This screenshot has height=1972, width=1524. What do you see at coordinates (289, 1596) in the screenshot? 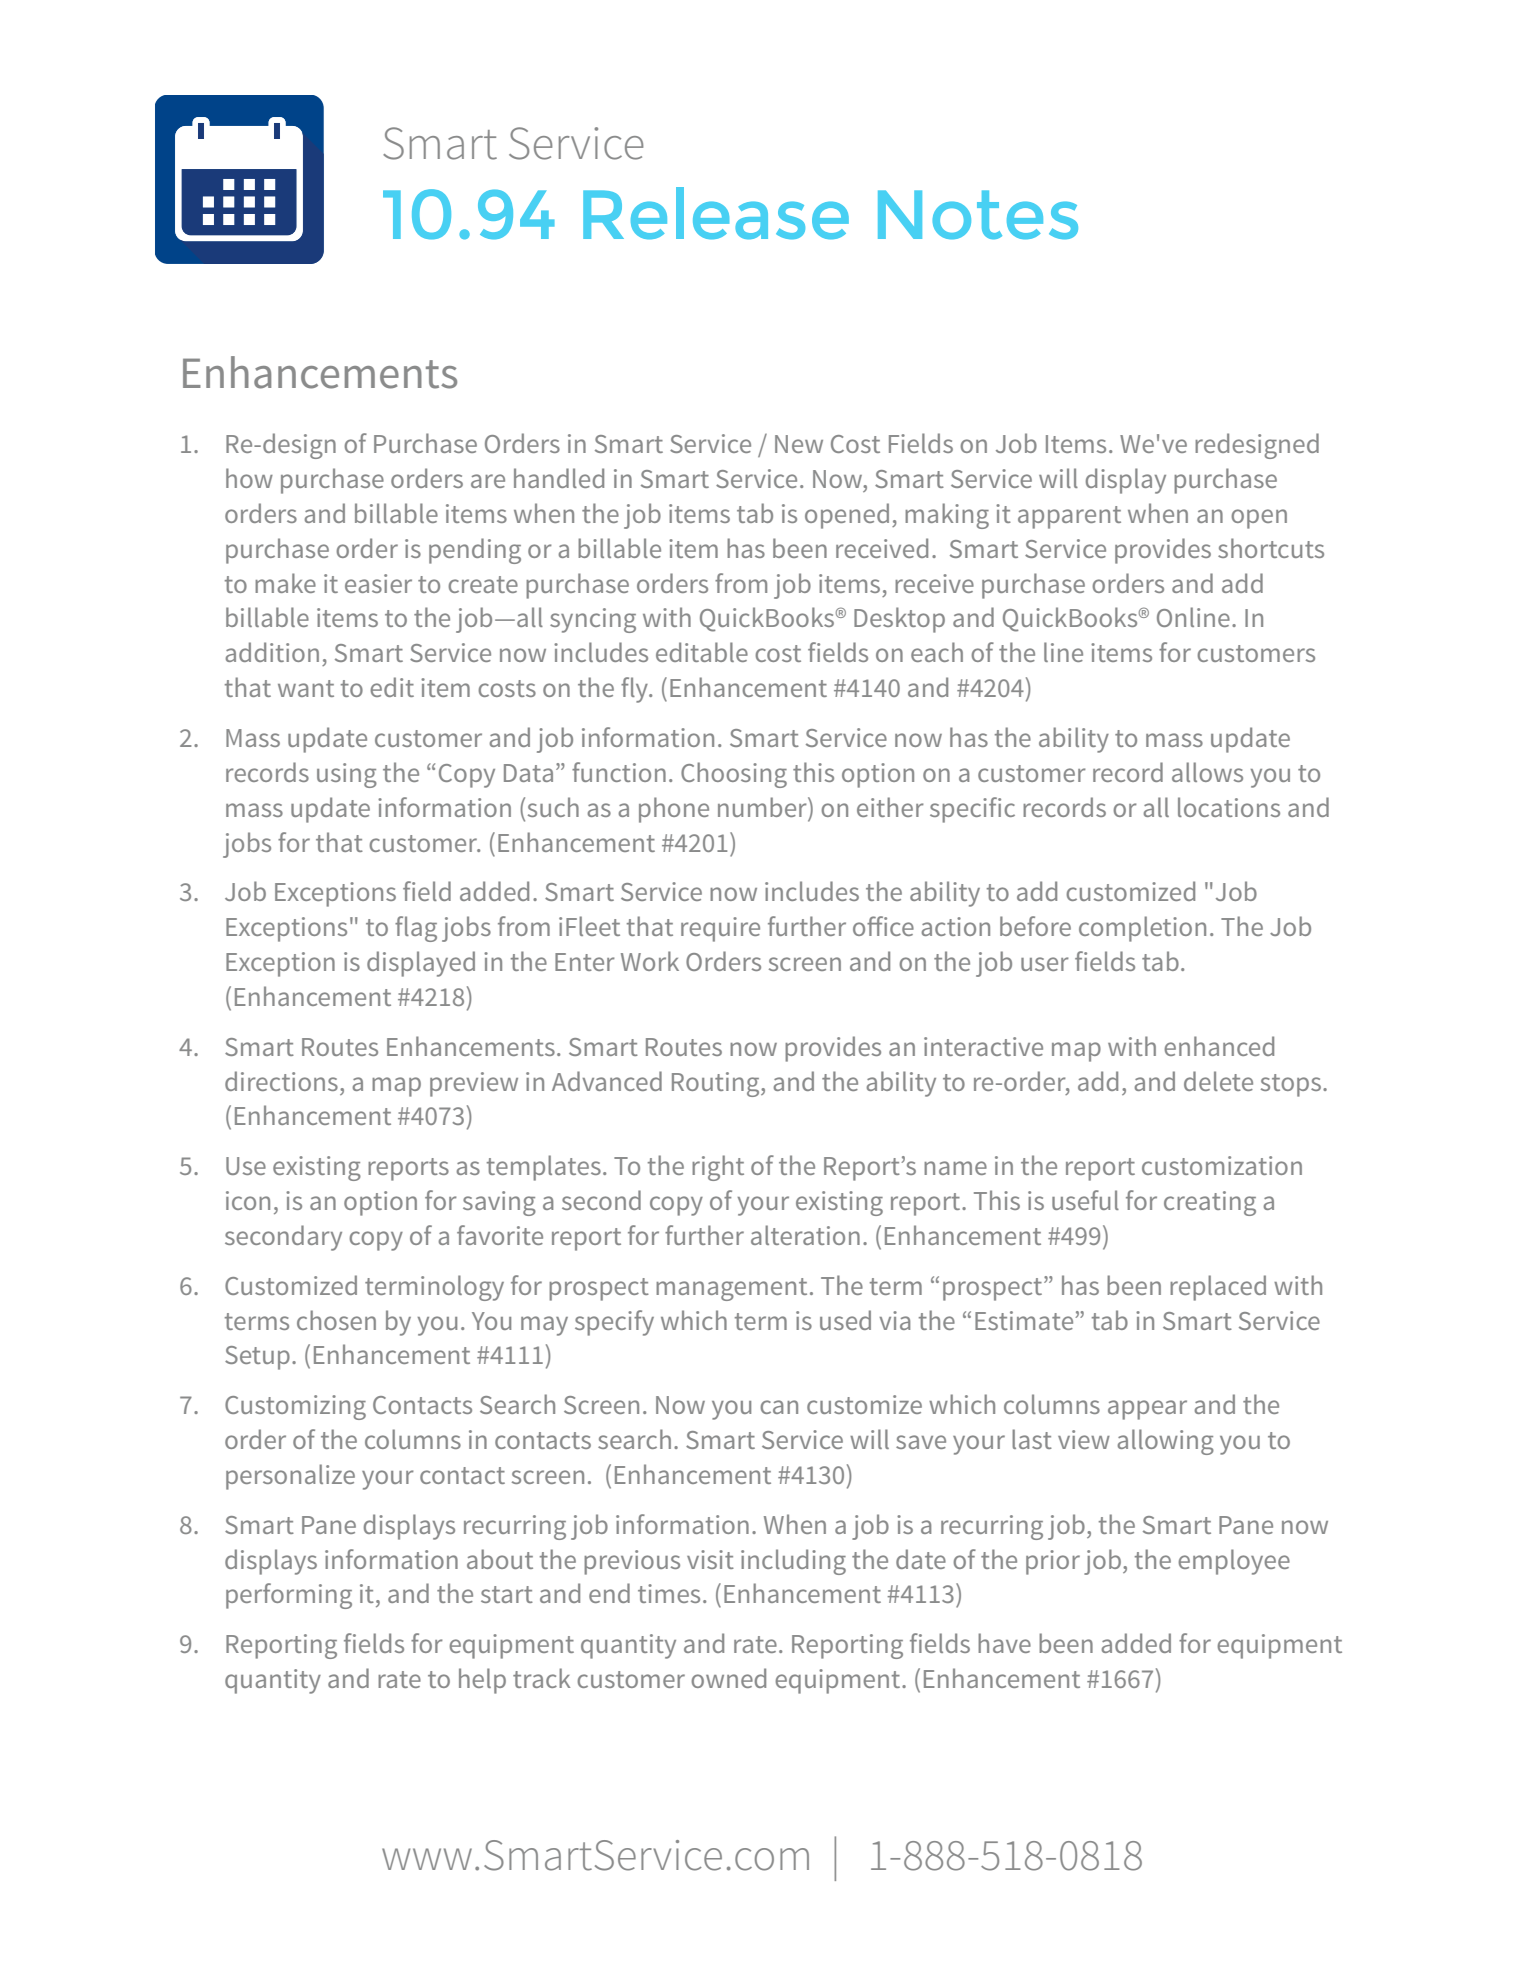
I see `performing` at bounding box center [289, 1596].
